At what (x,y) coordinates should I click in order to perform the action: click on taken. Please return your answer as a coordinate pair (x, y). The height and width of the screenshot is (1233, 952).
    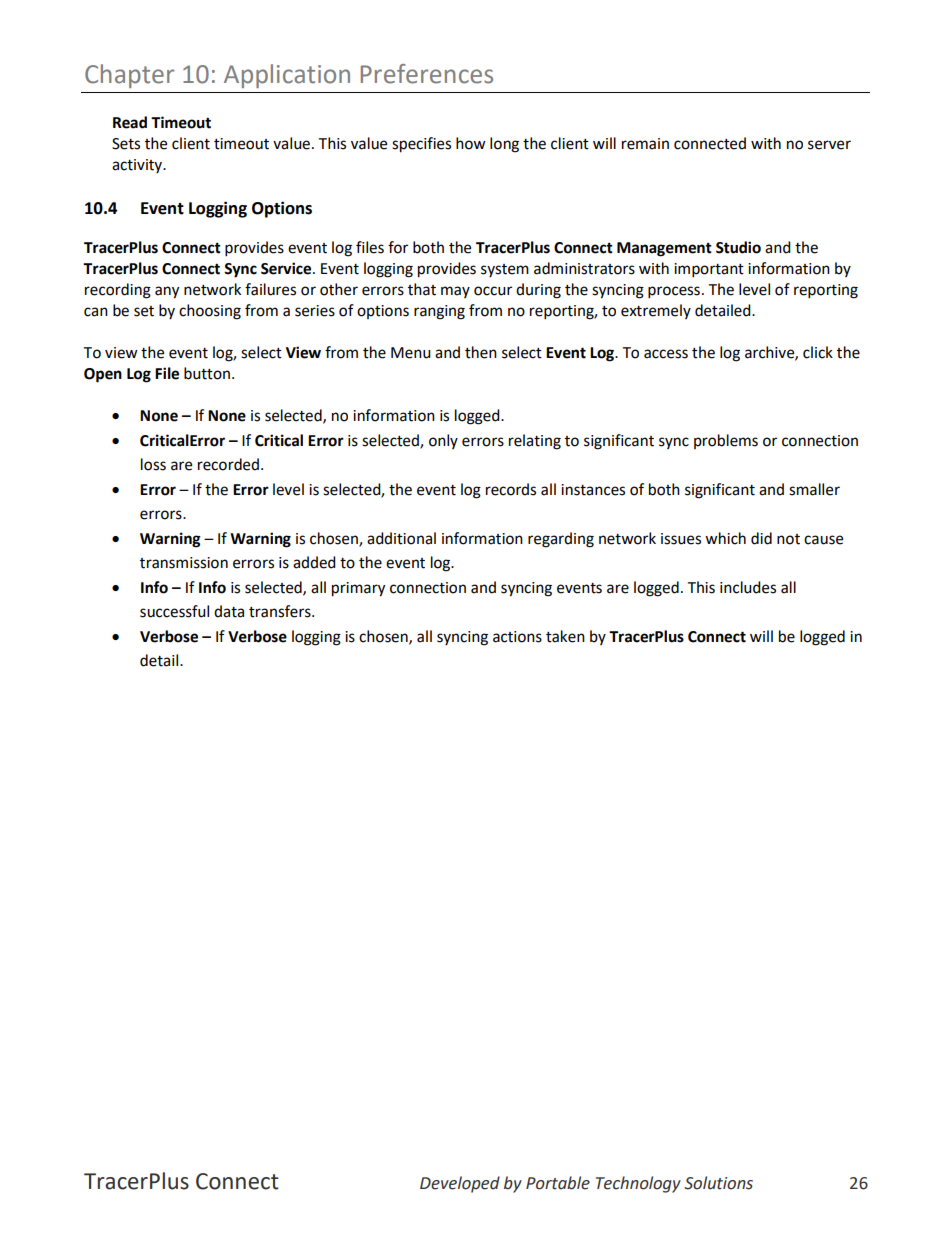
    Looking at the image, I should click on (565, 636).
